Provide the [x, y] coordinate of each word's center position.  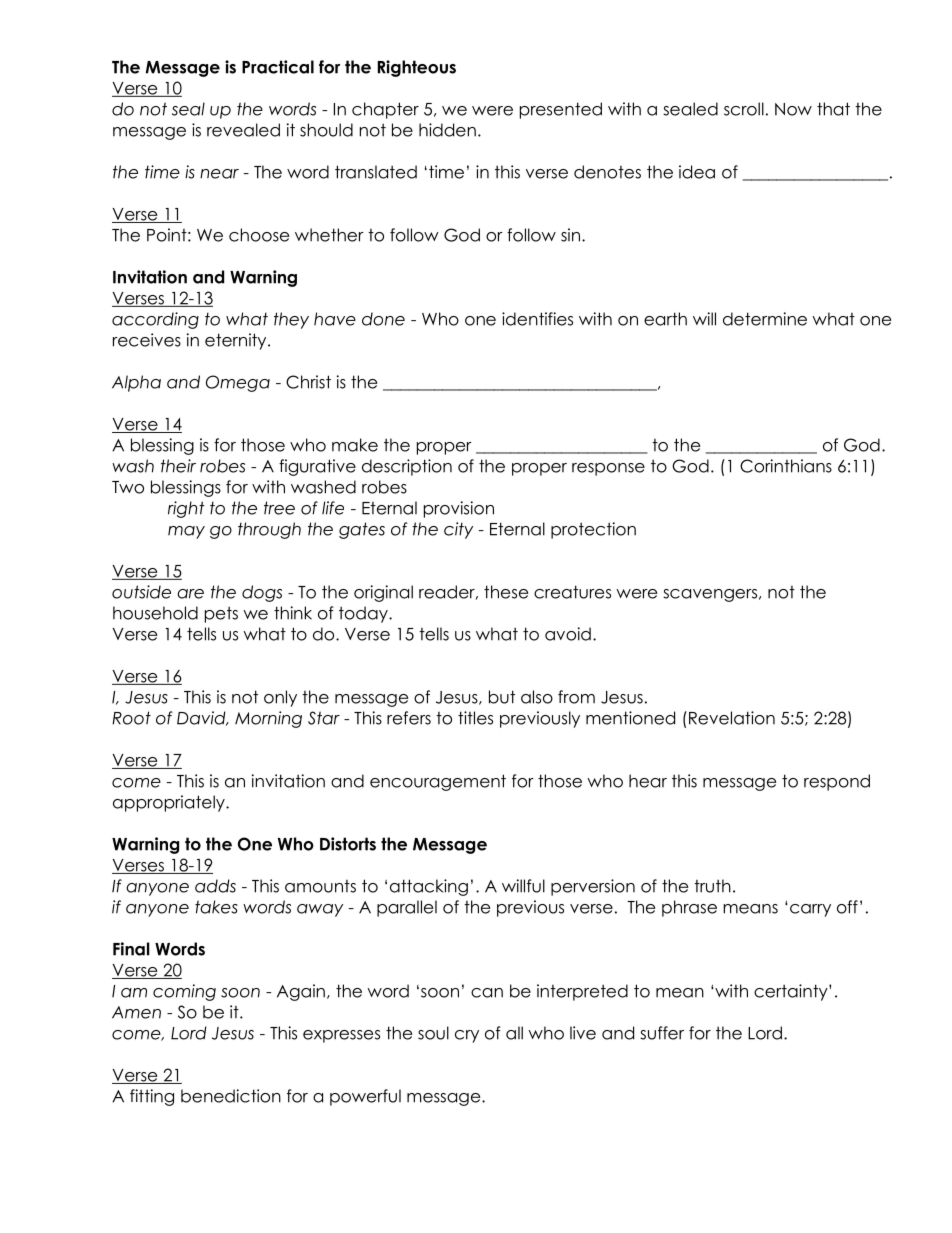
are [190, 594]
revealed [243, 130]
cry [467, 1036]
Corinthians [786, 466]
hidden [447, 130]
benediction [231, 1096]
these [506, 592]
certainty [792, 992]
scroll [744, 109]
